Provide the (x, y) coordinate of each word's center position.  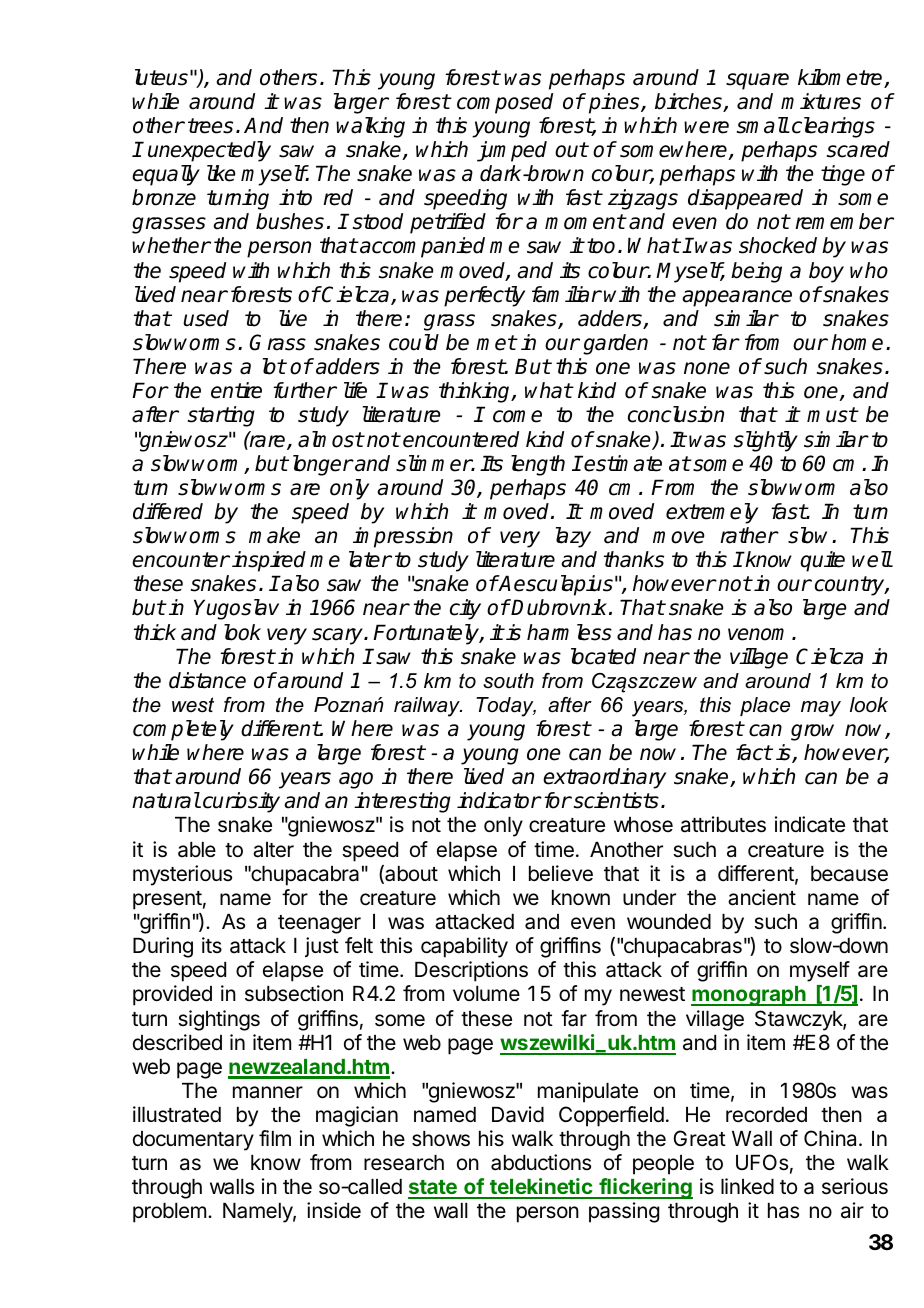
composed (505, 103)
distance (207, 680)
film (275, 1138)
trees (210, 126)
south (508, 681)
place (765, 706)
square (757, 81)
